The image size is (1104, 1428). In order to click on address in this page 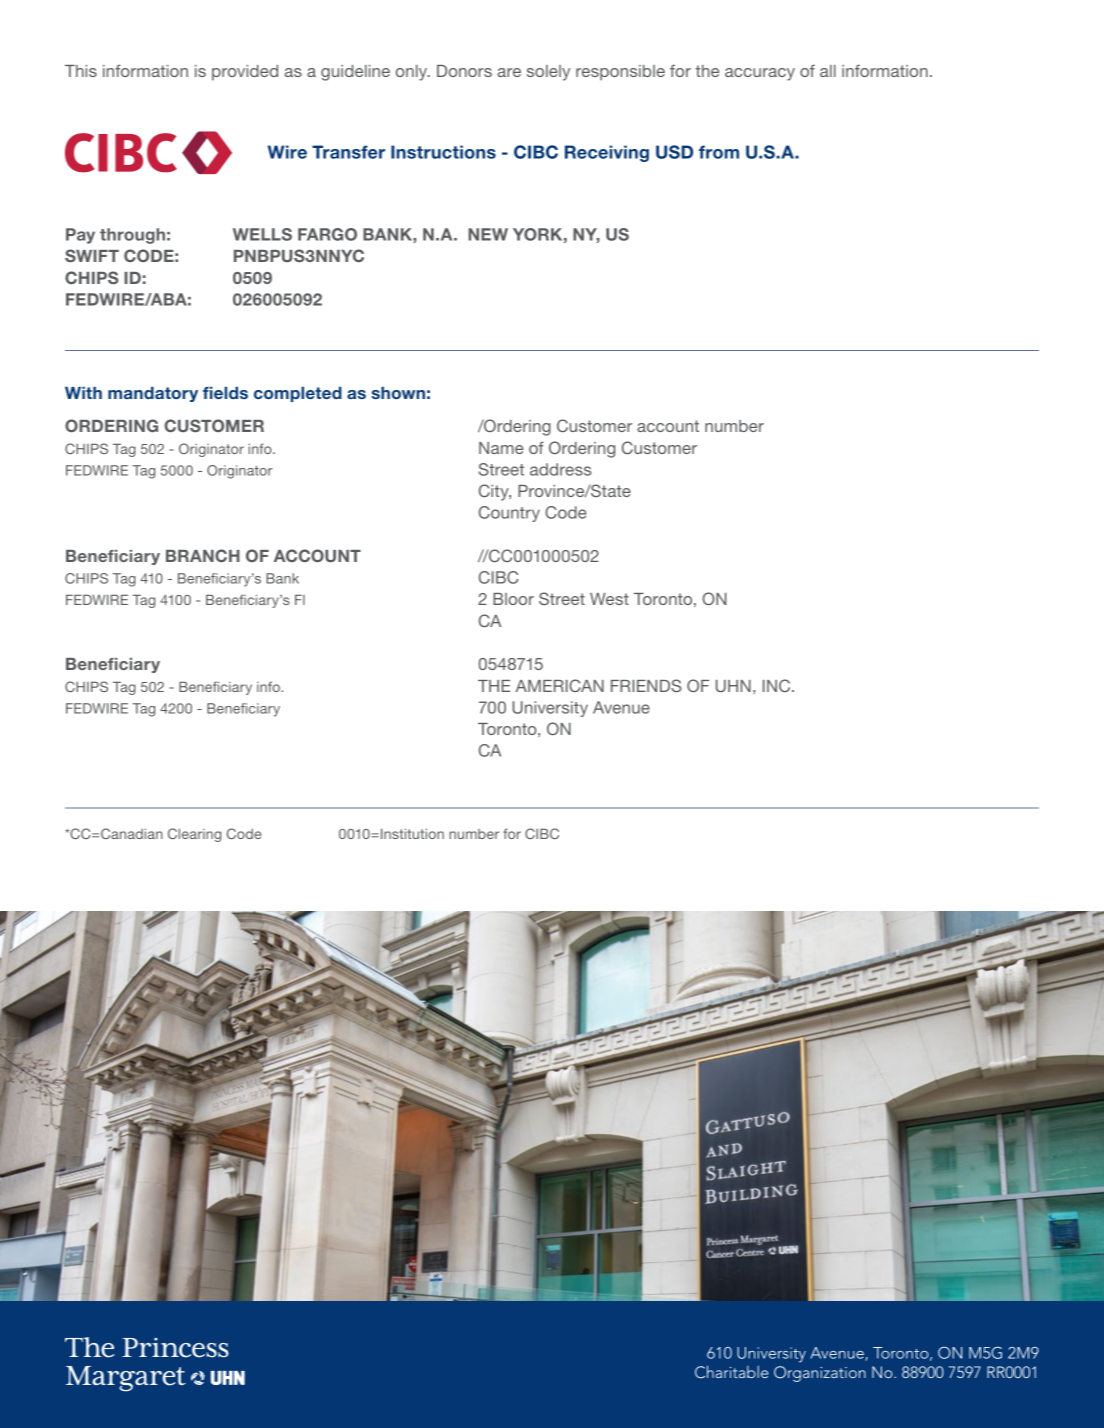, I will do `click(560, 469)`.
